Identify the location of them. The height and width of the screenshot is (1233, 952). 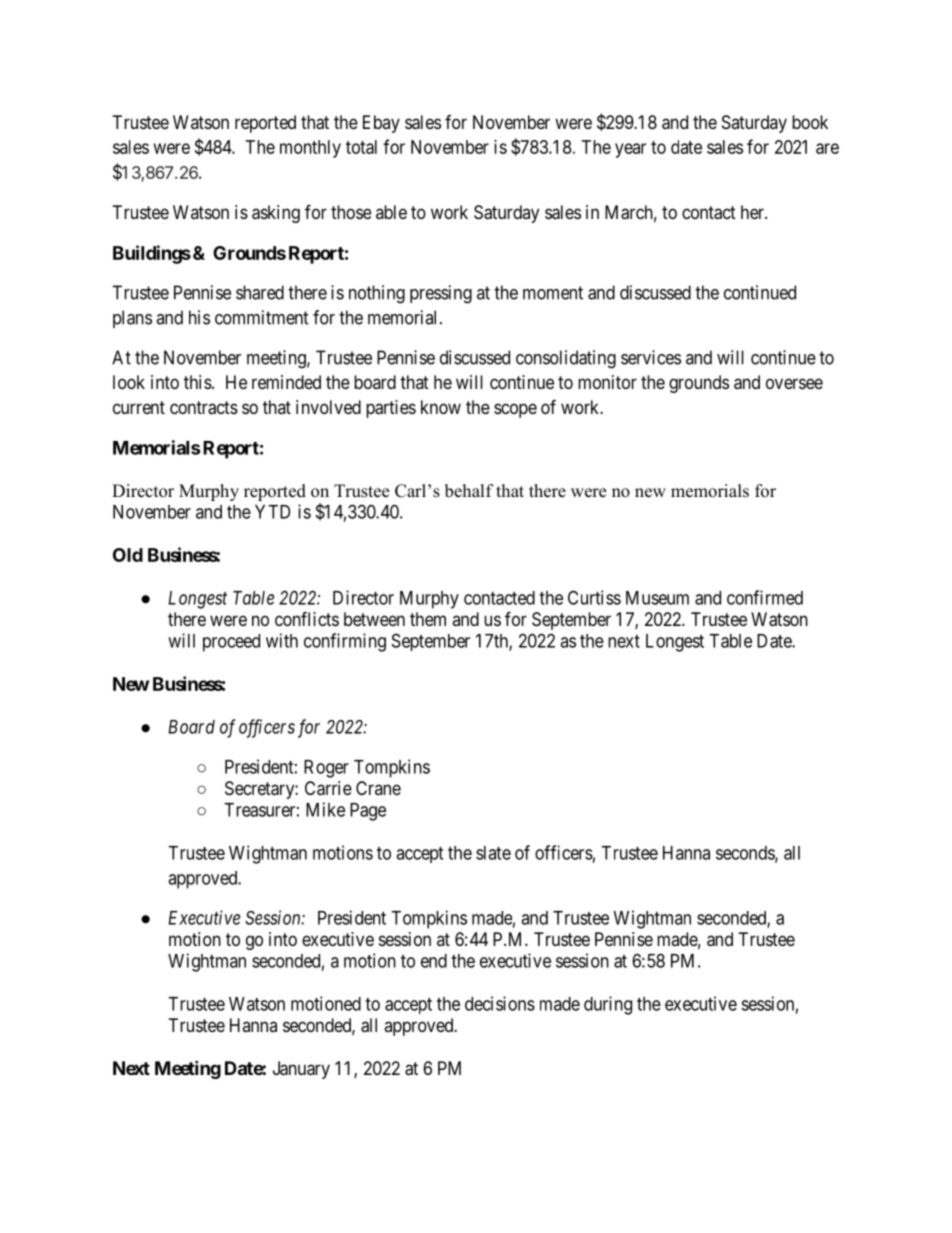
(428, 619).
